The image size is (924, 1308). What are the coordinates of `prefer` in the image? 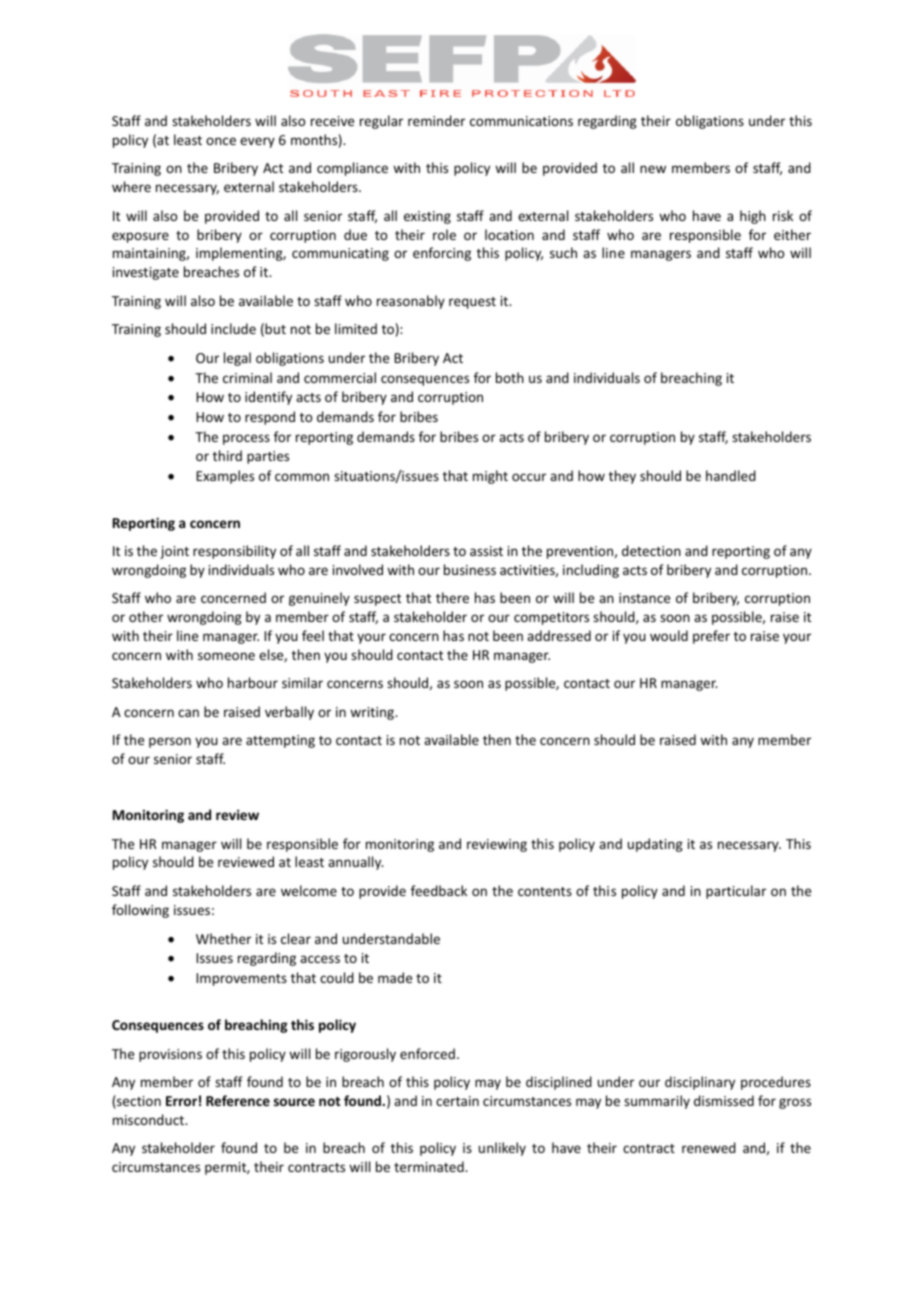 It's located at (711, 637).
